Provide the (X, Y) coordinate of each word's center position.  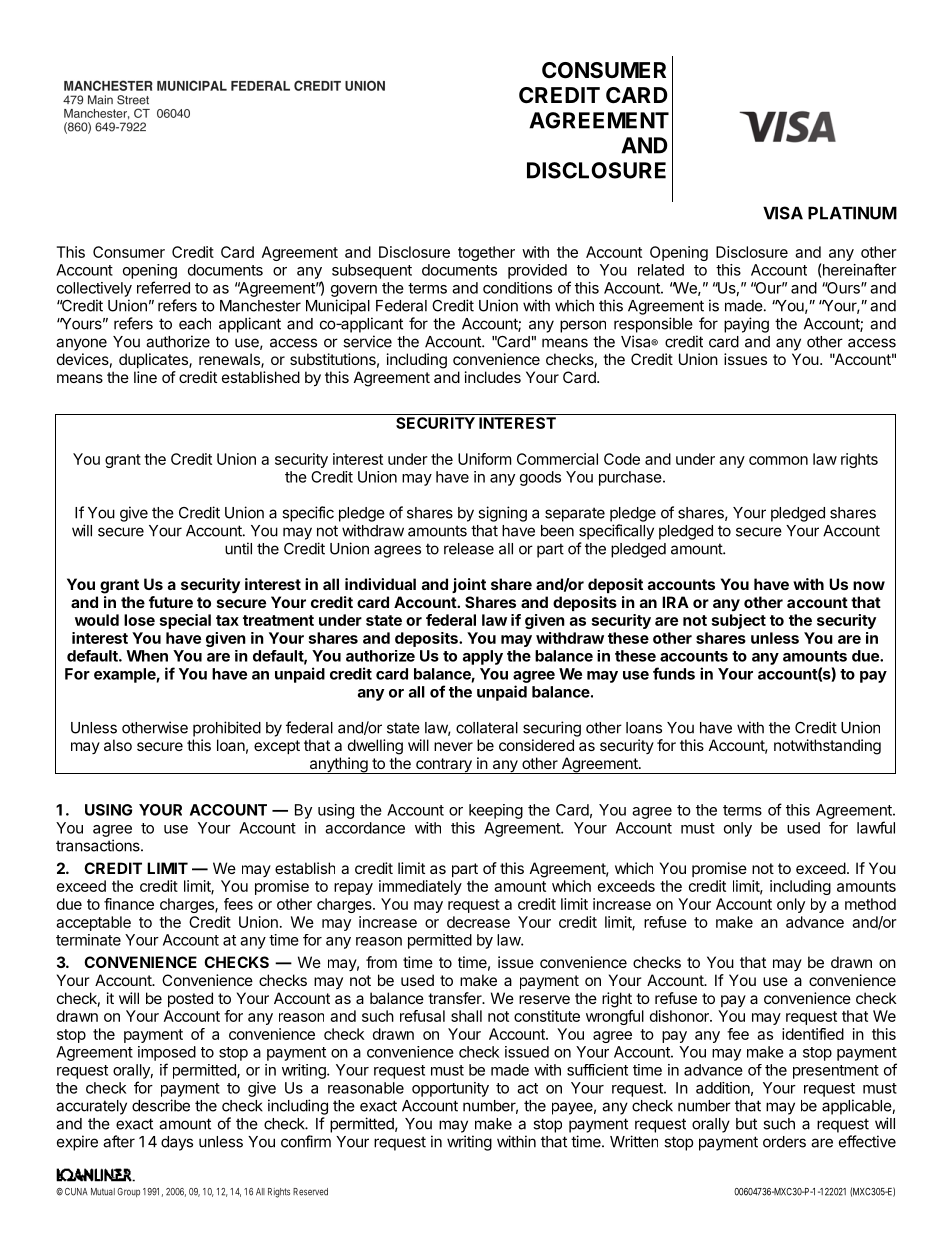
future (171, 602)
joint (469, 585)
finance (129, 904)
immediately (420, 887)
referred (163, 287)
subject (739, 621)
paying (746, 325)
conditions (517, 288)
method (870, 904)
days (177, 1143)
